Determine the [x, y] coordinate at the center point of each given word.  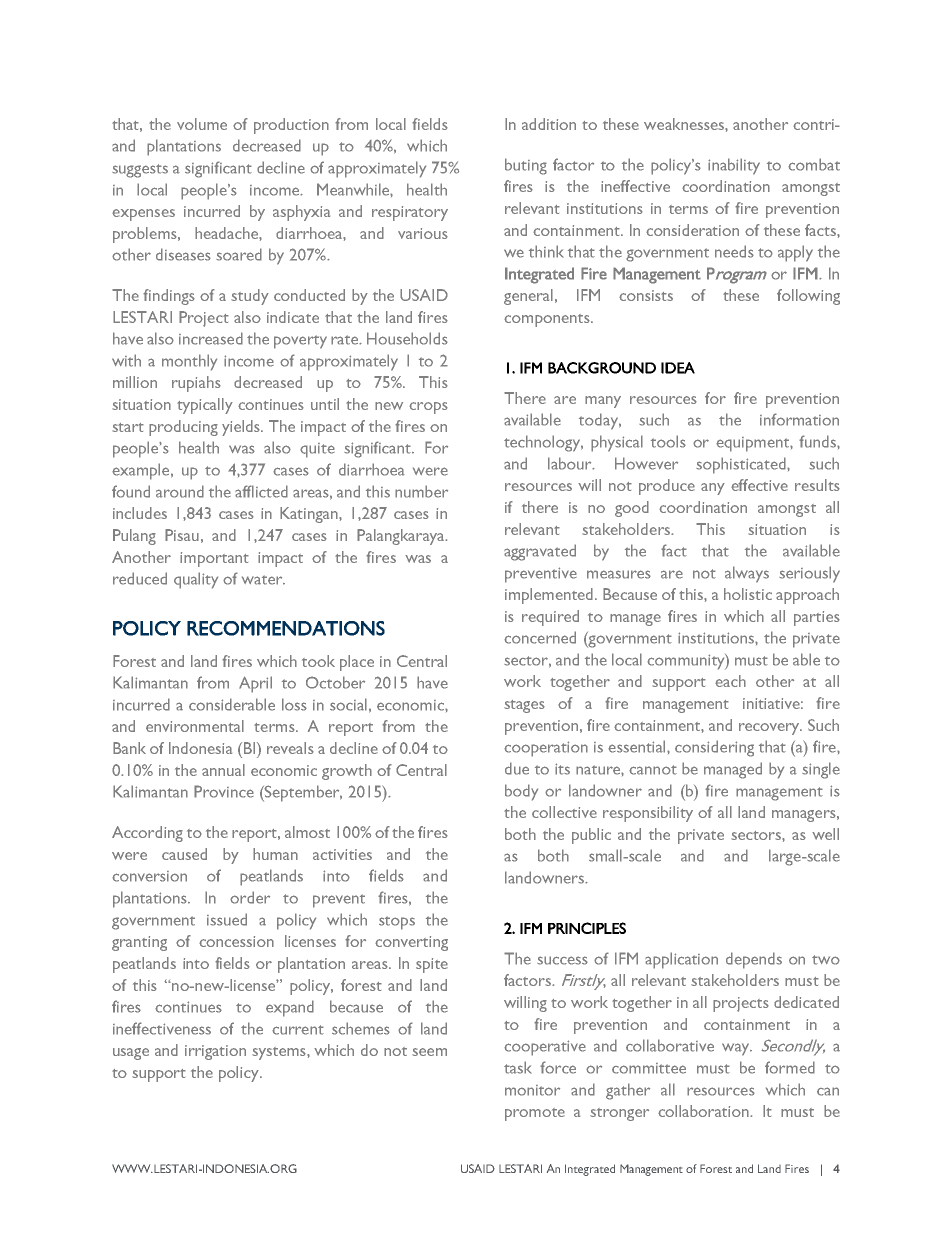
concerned [540, 637]
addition [549, 124]
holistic [748, 594]
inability [734, 166]
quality [196, 580]
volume [202, 124]
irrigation [215, 1052]
